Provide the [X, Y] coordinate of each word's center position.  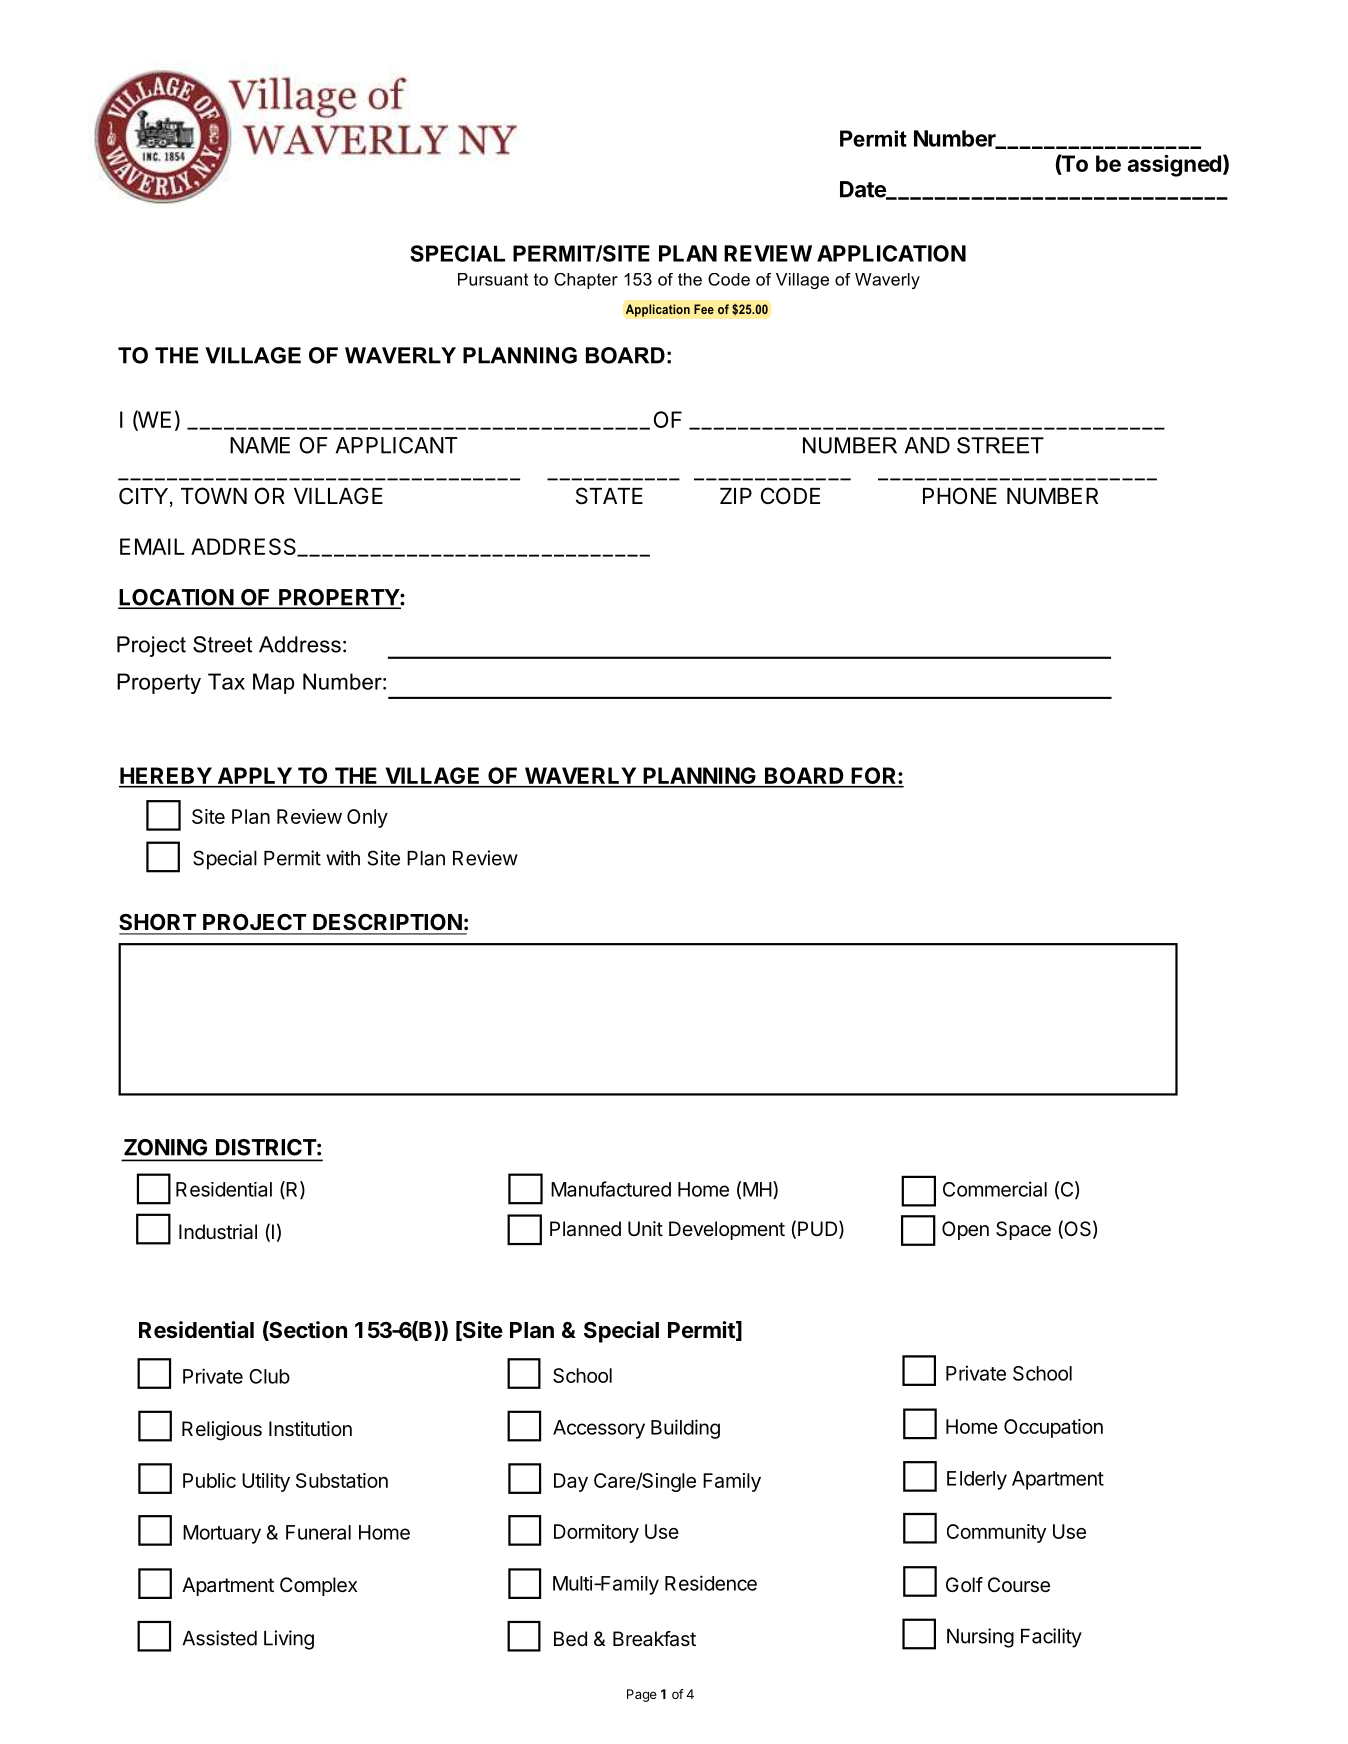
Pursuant [493, 279]
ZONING [165, 1147]
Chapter [586, 281]
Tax [226, 681]
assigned [1174, 165]
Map [273, 683]
